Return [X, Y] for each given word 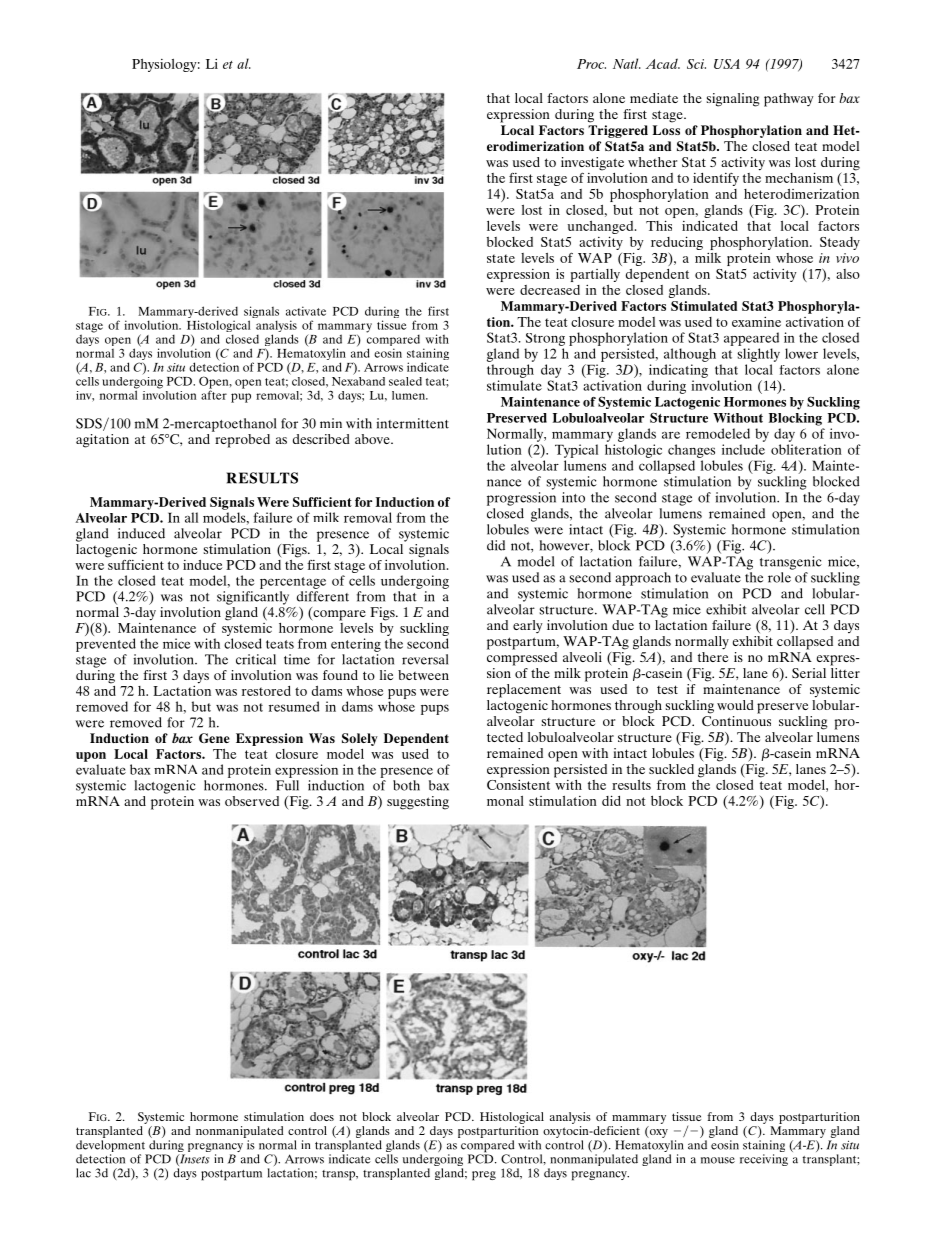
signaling [733, 100]
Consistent [518, 783]
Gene [214, 738]
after [214, 394]
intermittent [412, 423]
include [743, 449]
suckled [671, 769]
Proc [591, 64]
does [322, 1116]
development [112, 1147]
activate [306, 311]
